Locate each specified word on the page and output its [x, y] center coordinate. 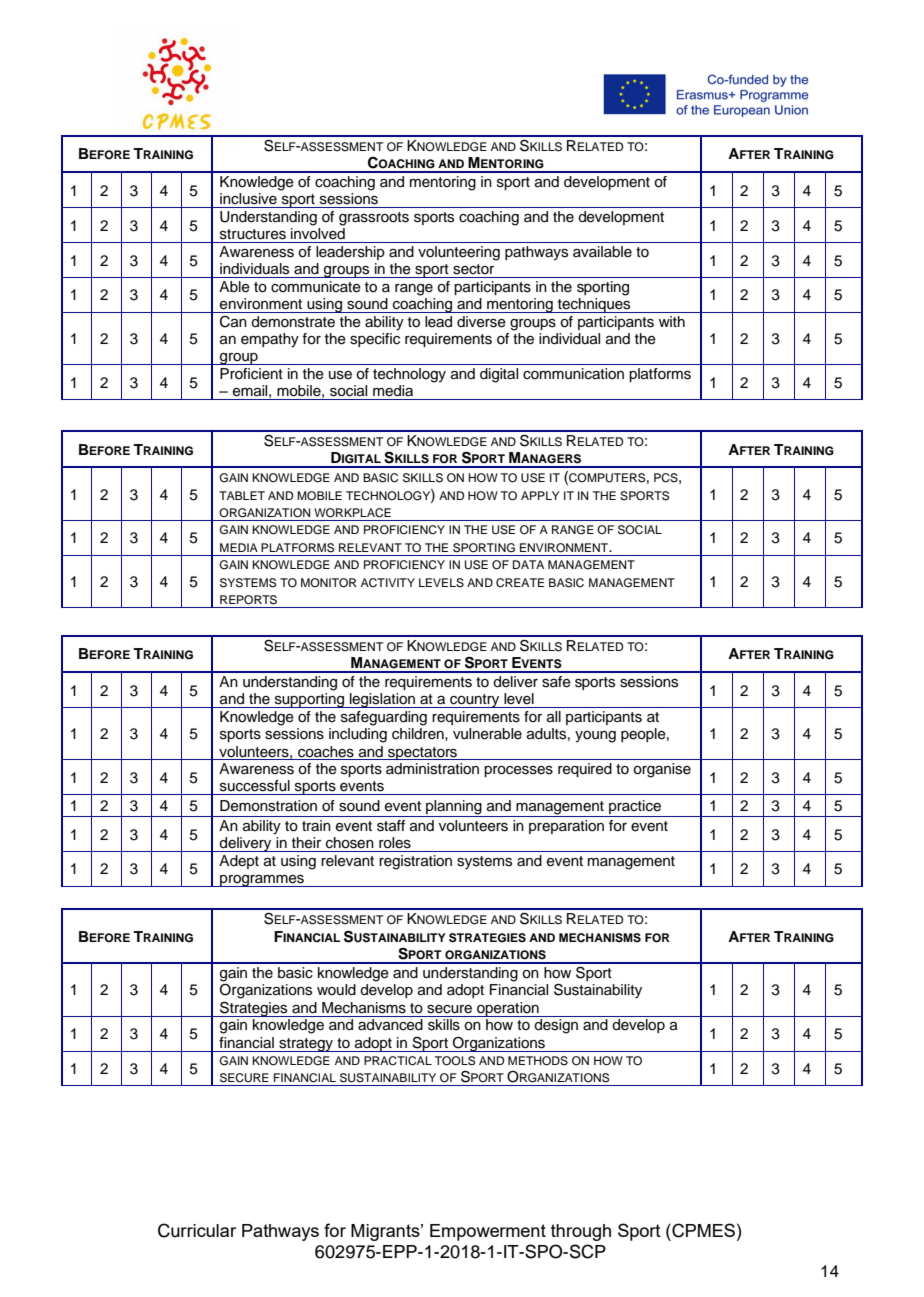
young [595, 737]
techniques [594, 305]
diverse [481, 322]
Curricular [197, 1230]
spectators [422, 753]
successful [255, 786]
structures [253, 234]
